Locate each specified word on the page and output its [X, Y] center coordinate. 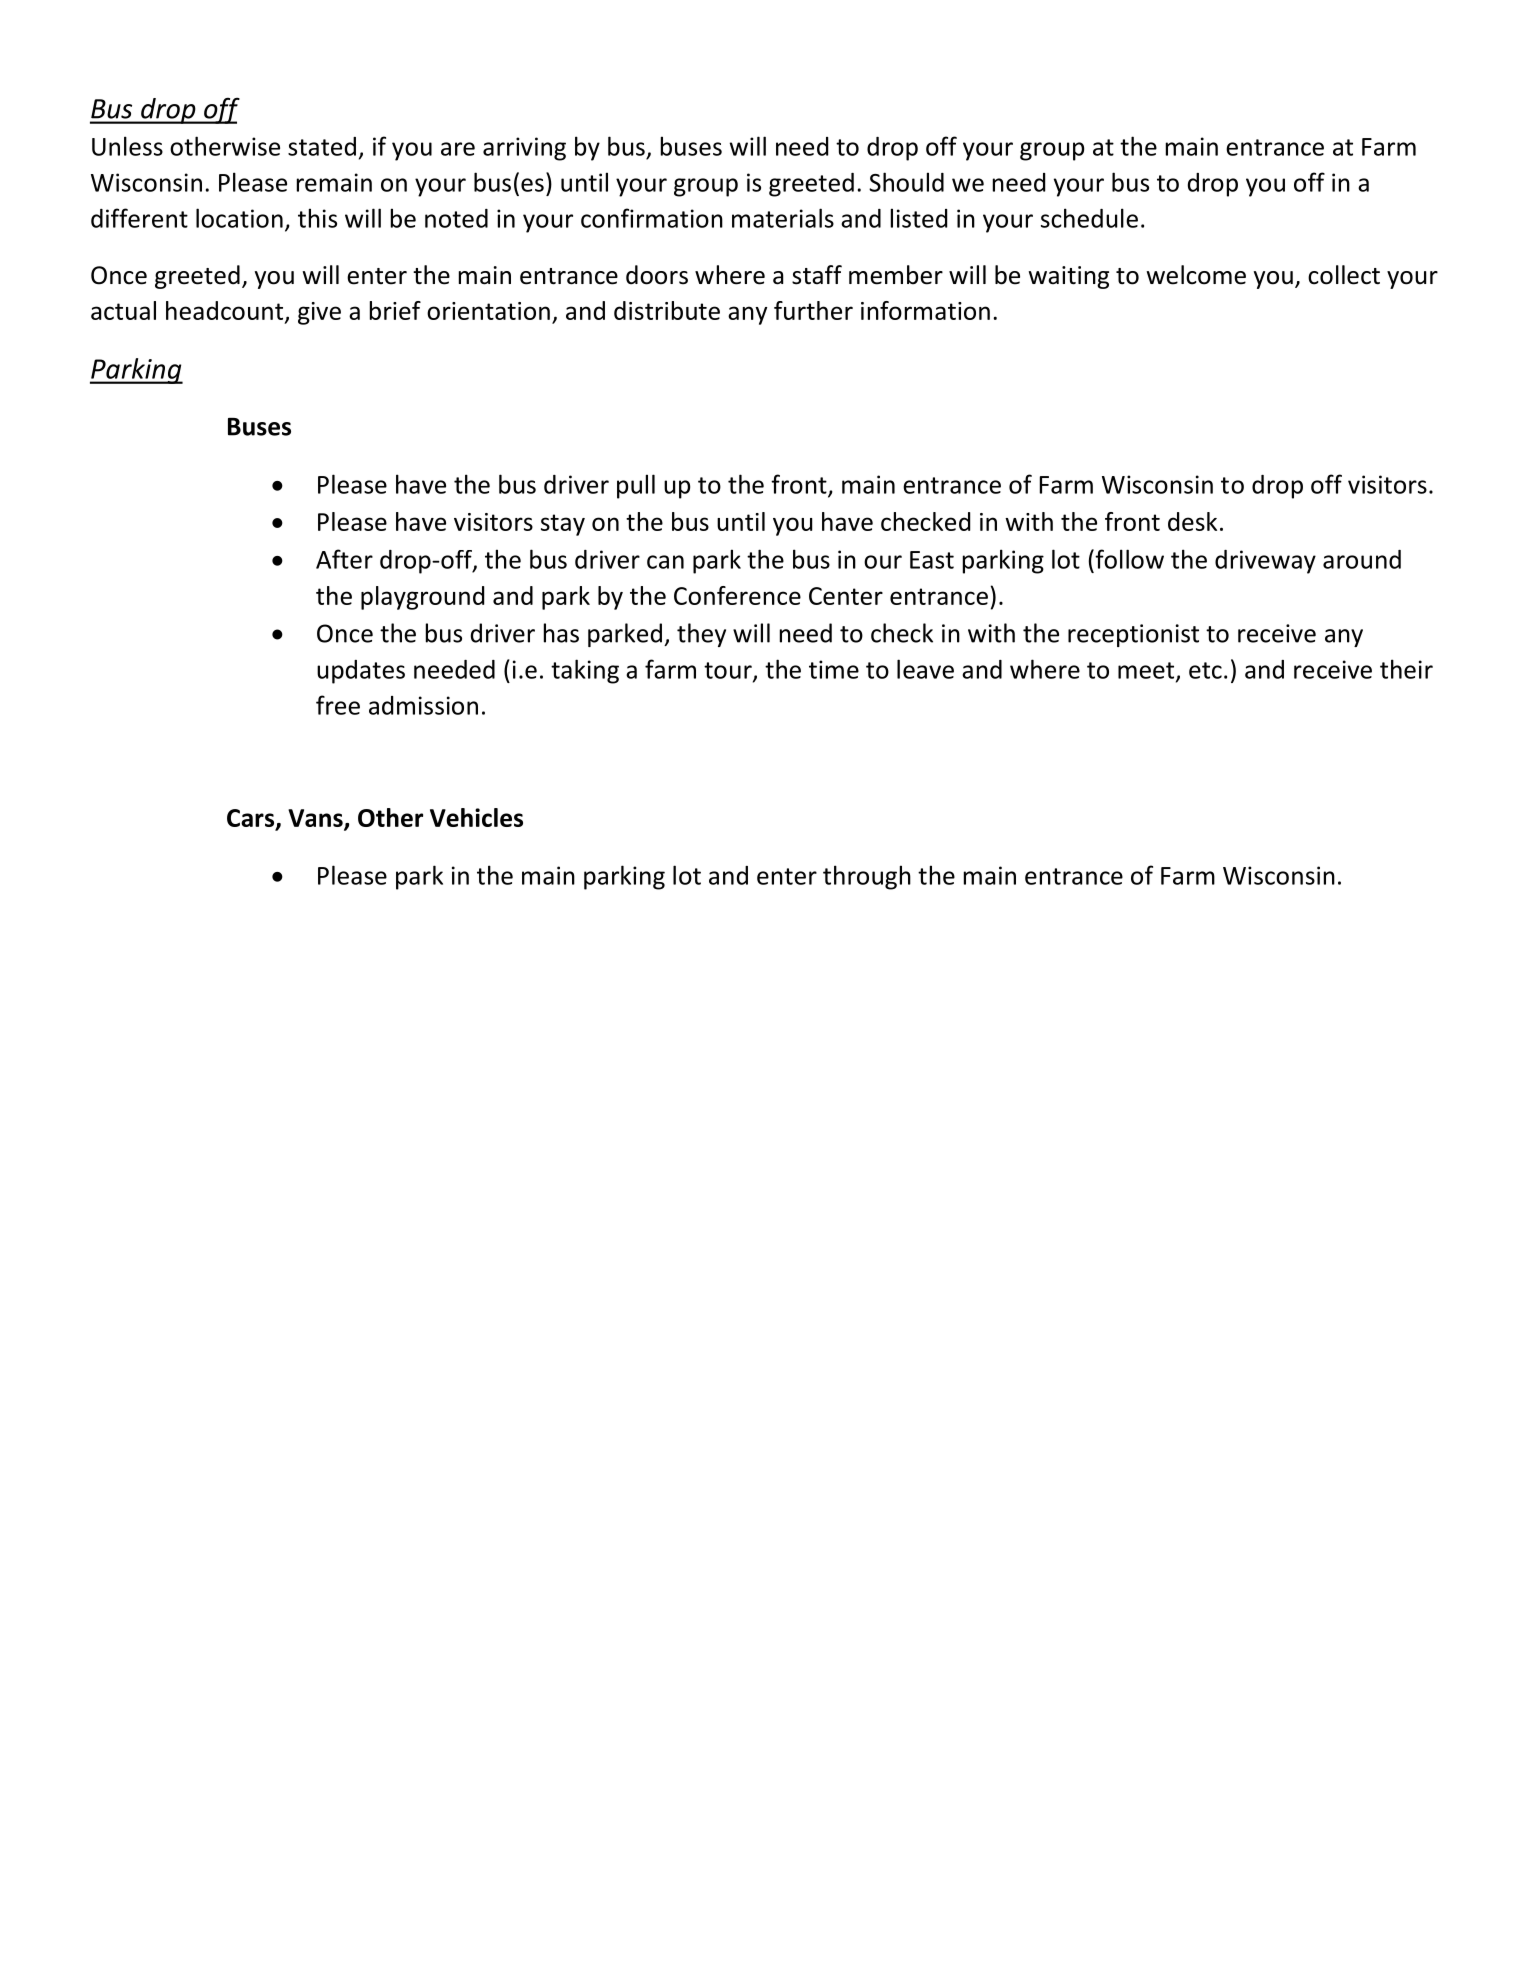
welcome [1196, 275]
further [813, 310]
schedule [1089, 218]
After [344, 559]
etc [1205, 670]
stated [322, 146]
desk [1192, 521]
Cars [252, 819]
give [319, 313]
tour [729, 671]
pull [636, 486]
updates [361, 672]
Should [906, 182]
